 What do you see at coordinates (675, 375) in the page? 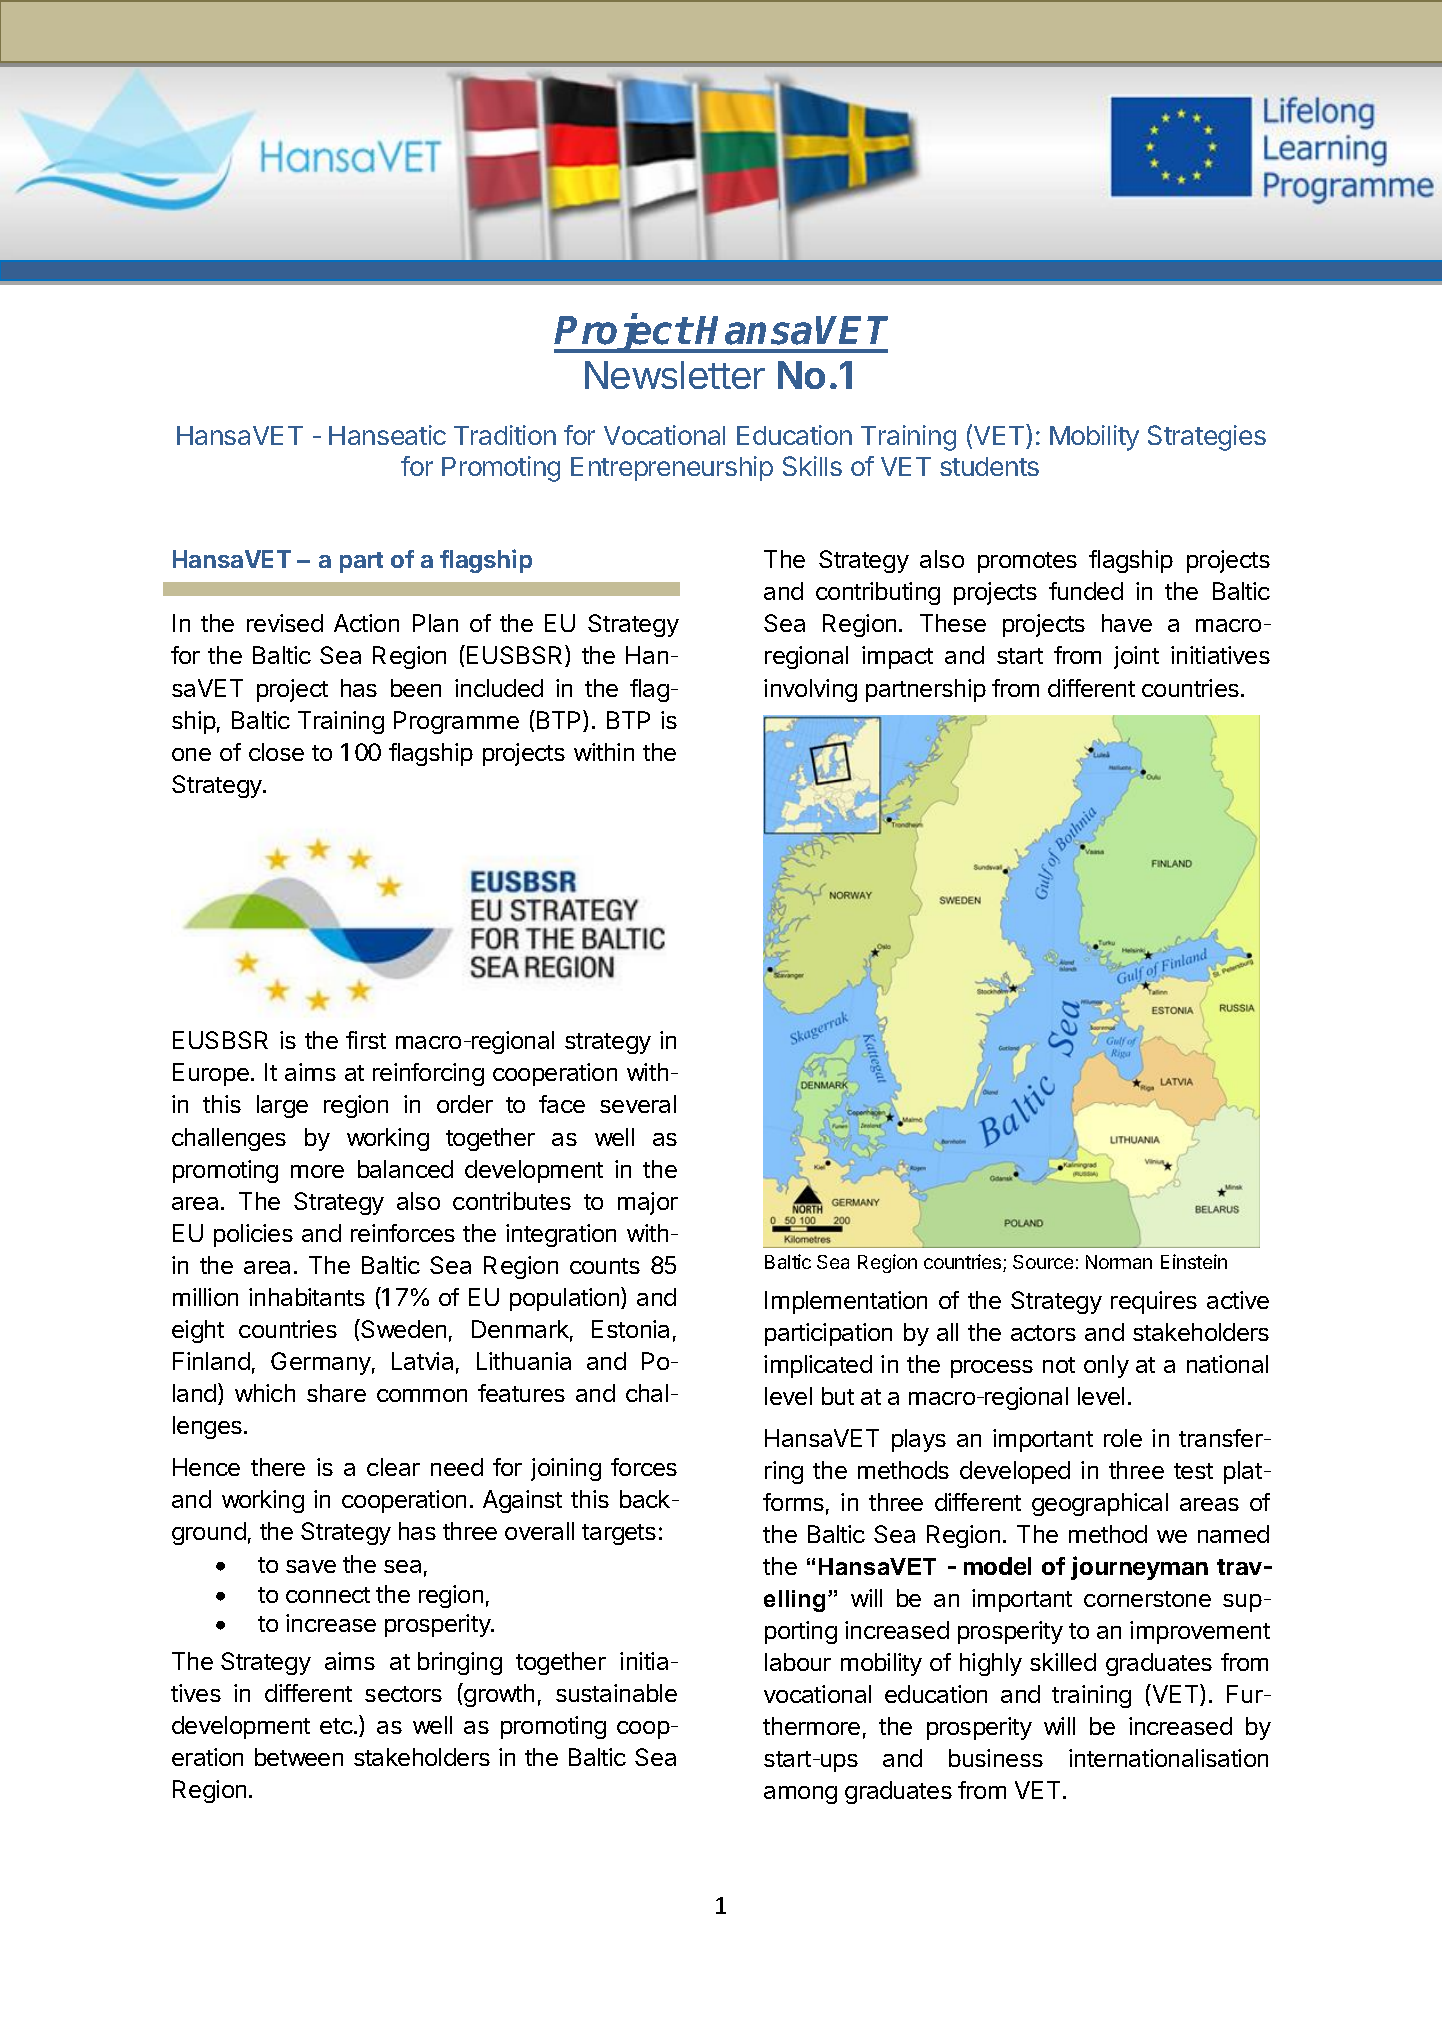
I see `Newsletter` at bounding box center [675, 375].
